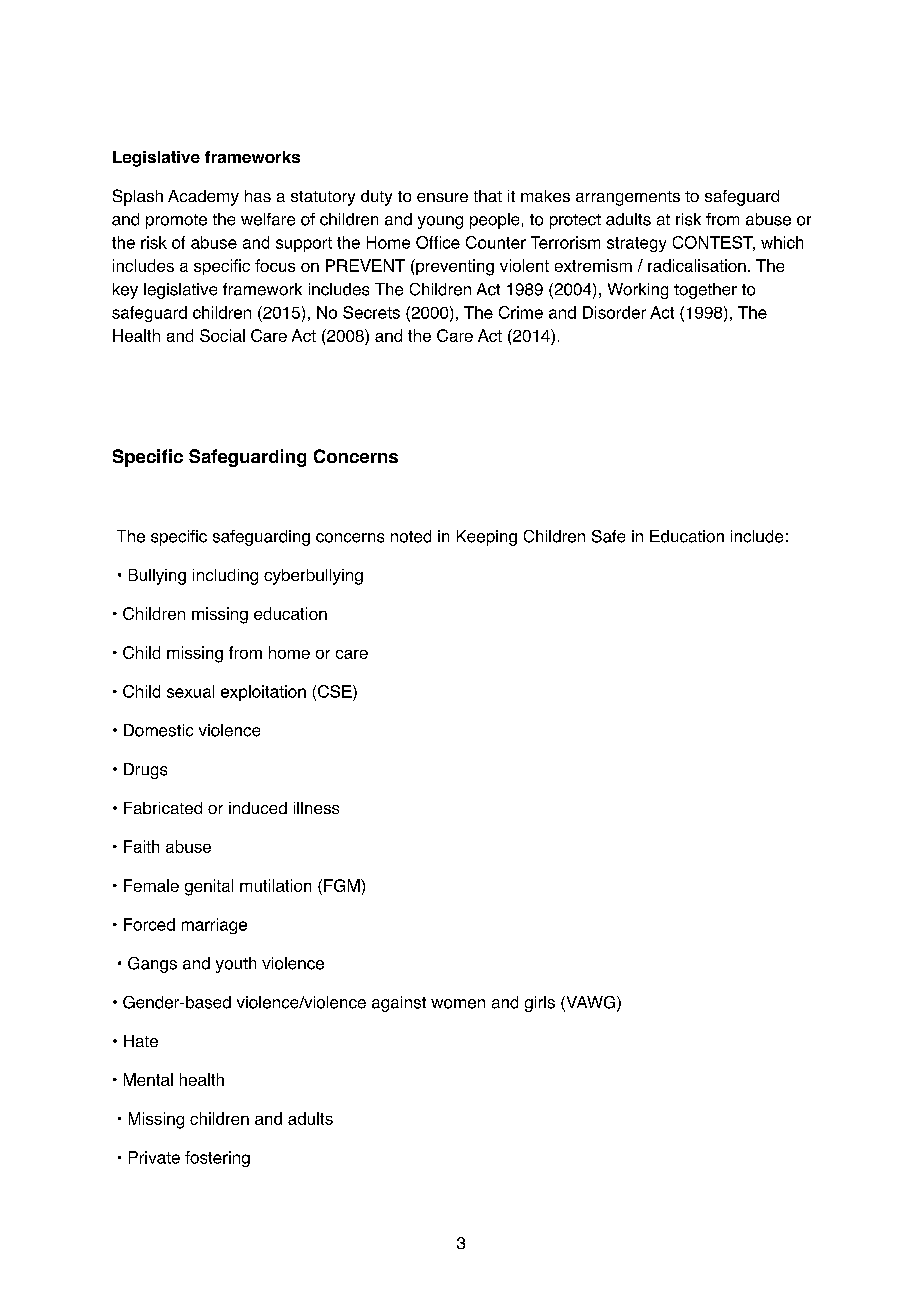 The image size is (924, 1308). Describe the element at coordinates (440, 222) in the image. I see `young` at that location.
